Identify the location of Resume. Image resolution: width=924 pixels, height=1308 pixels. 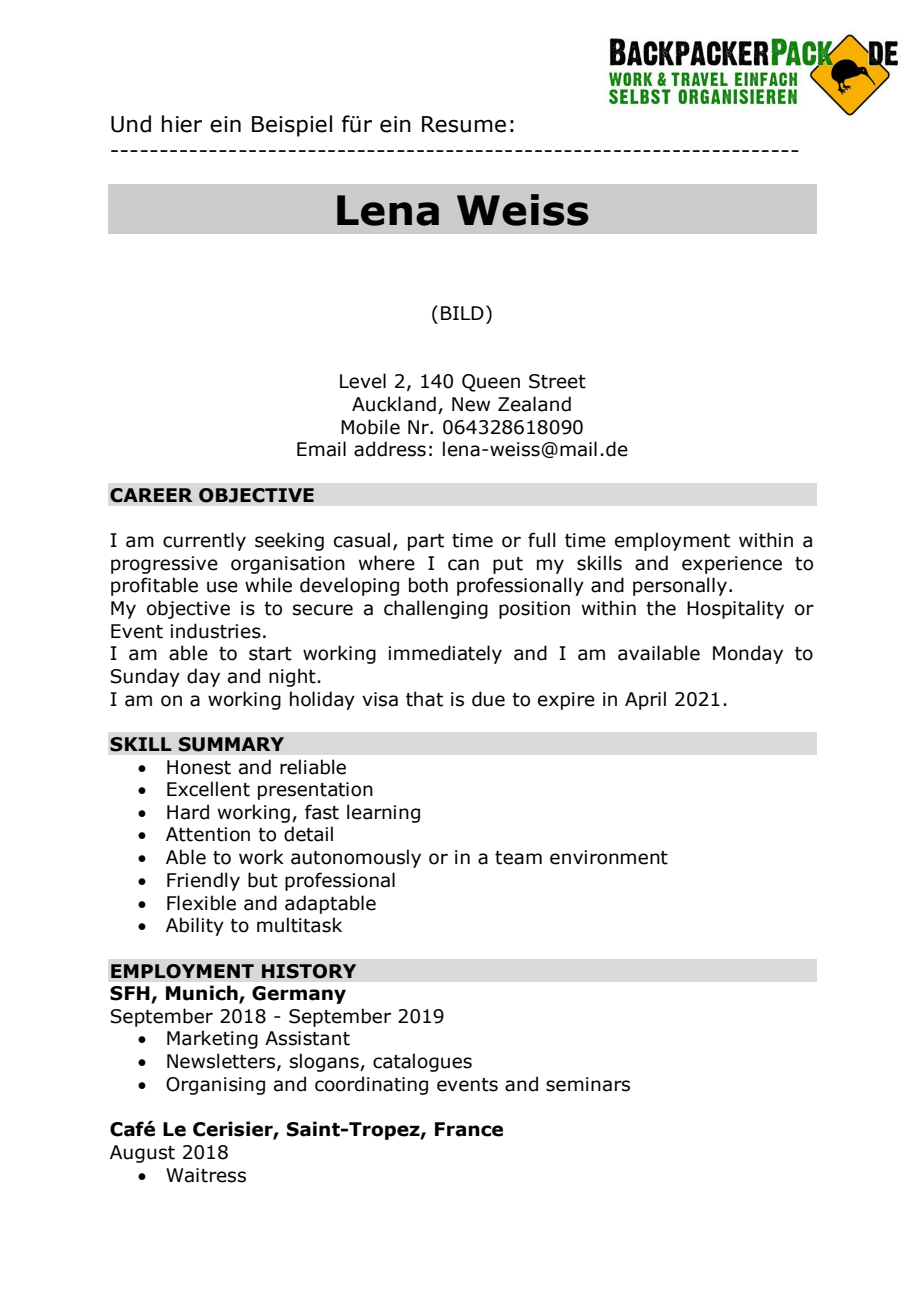
(464, 124).
